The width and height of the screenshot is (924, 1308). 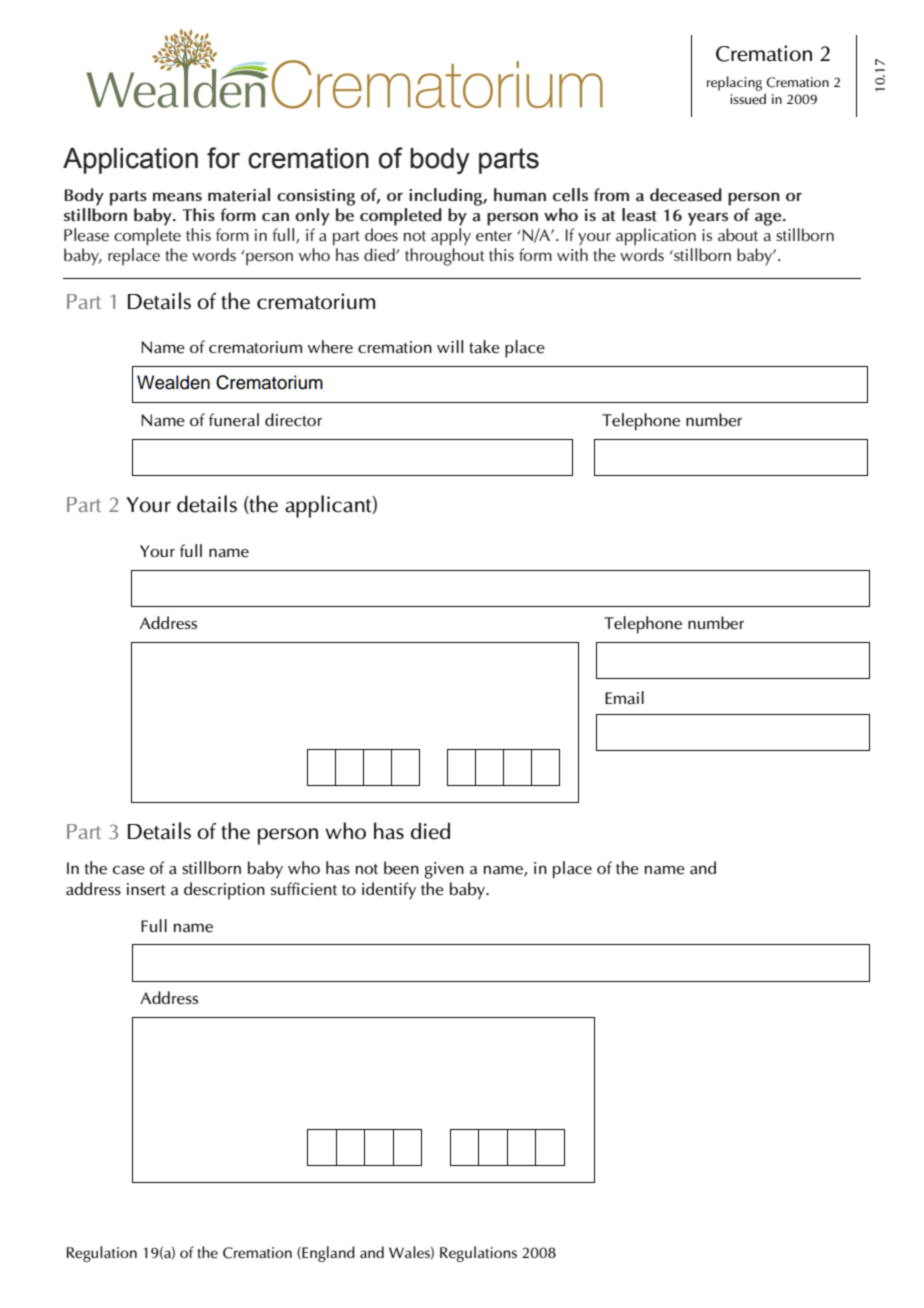 I want to click on applicant, so click(x=329, y=506).
